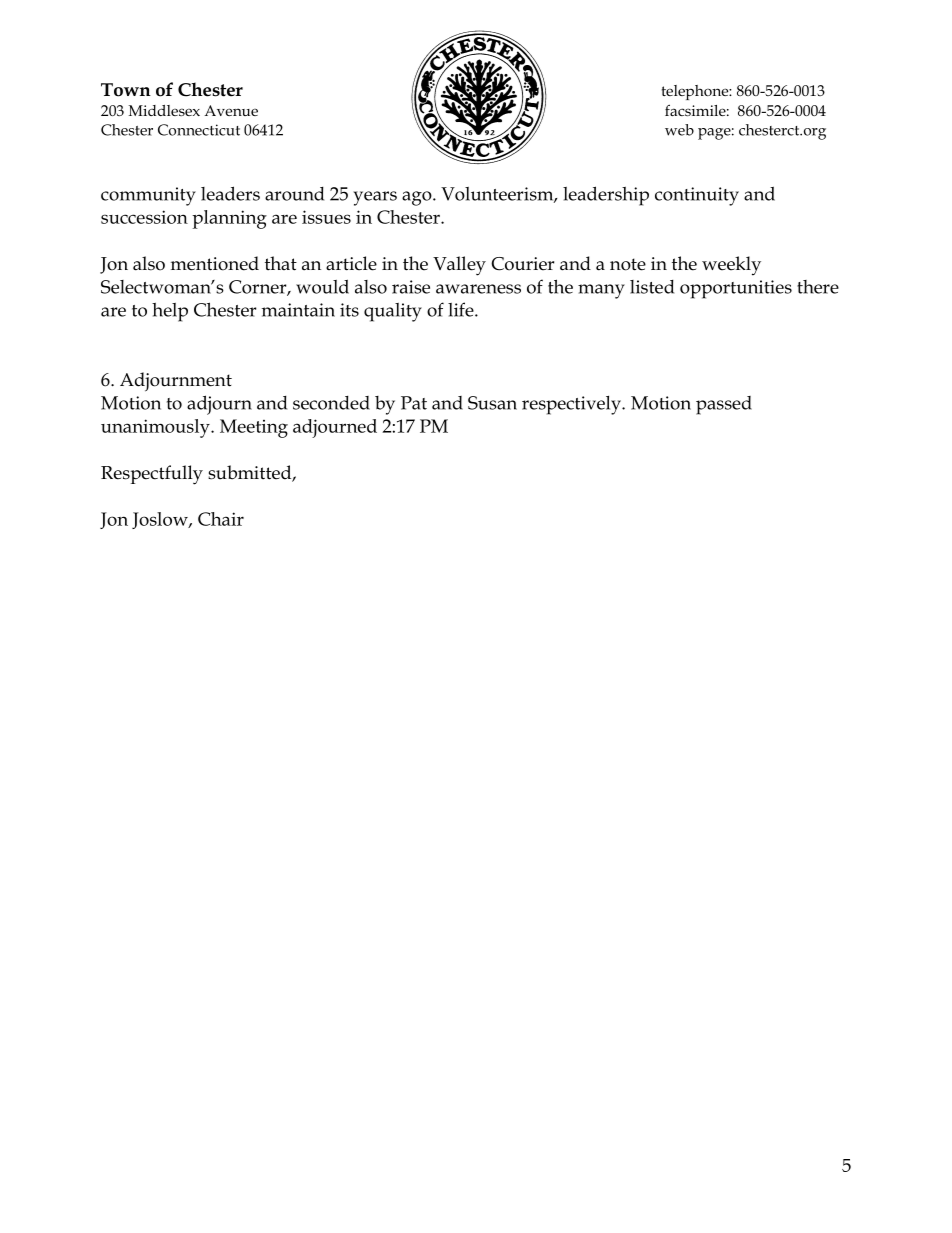 The height and width of the image is (1233, 952). What do you see at coordinates (697, 196) in the image?
I see `continuity` at bounding box center [697, 196].
